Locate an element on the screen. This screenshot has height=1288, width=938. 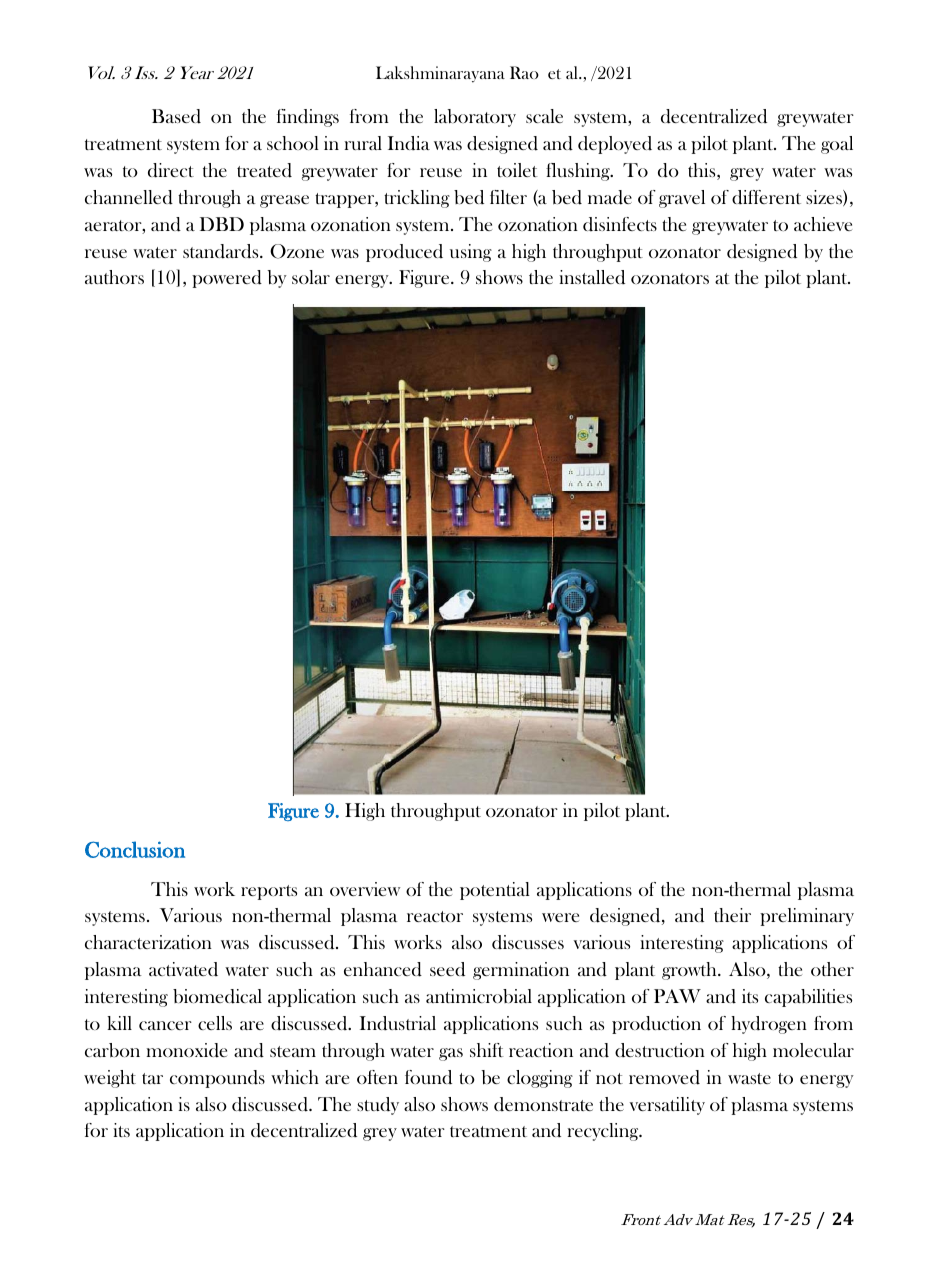
installed is located at coordinates (592, 277).
